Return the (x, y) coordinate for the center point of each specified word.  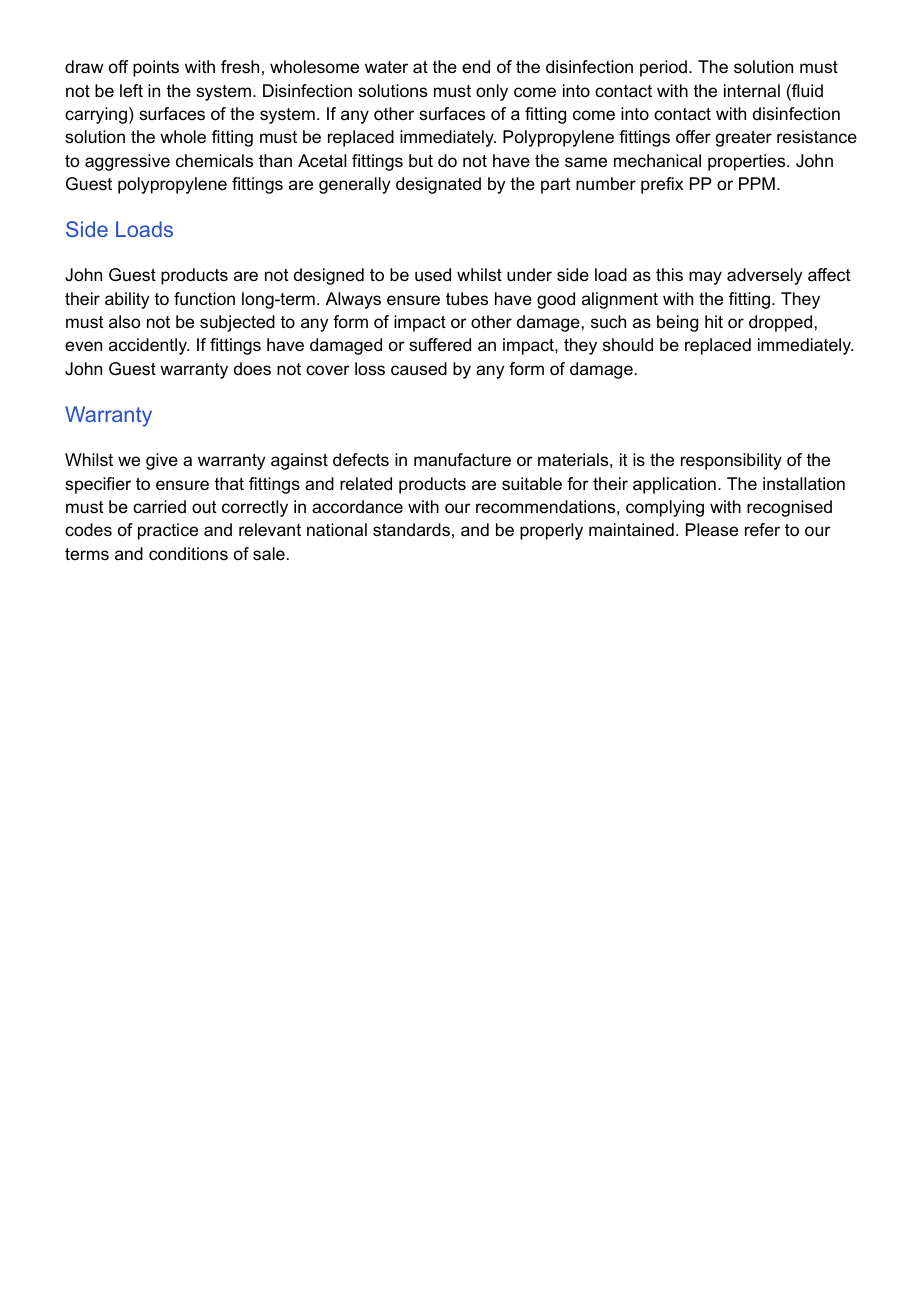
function (204, 299)
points (156, 68)
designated (438, 185)
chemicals (214, 161)
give (162, 461)
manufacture (462, 459)
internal (752, 91)
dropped (780, 323)
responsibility (731, 461)
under (529, 274)
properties (748, 162)
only (492, 92)
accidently (149, 346)
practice (168, 531)
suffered (440, 345)
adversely (764, 276)
